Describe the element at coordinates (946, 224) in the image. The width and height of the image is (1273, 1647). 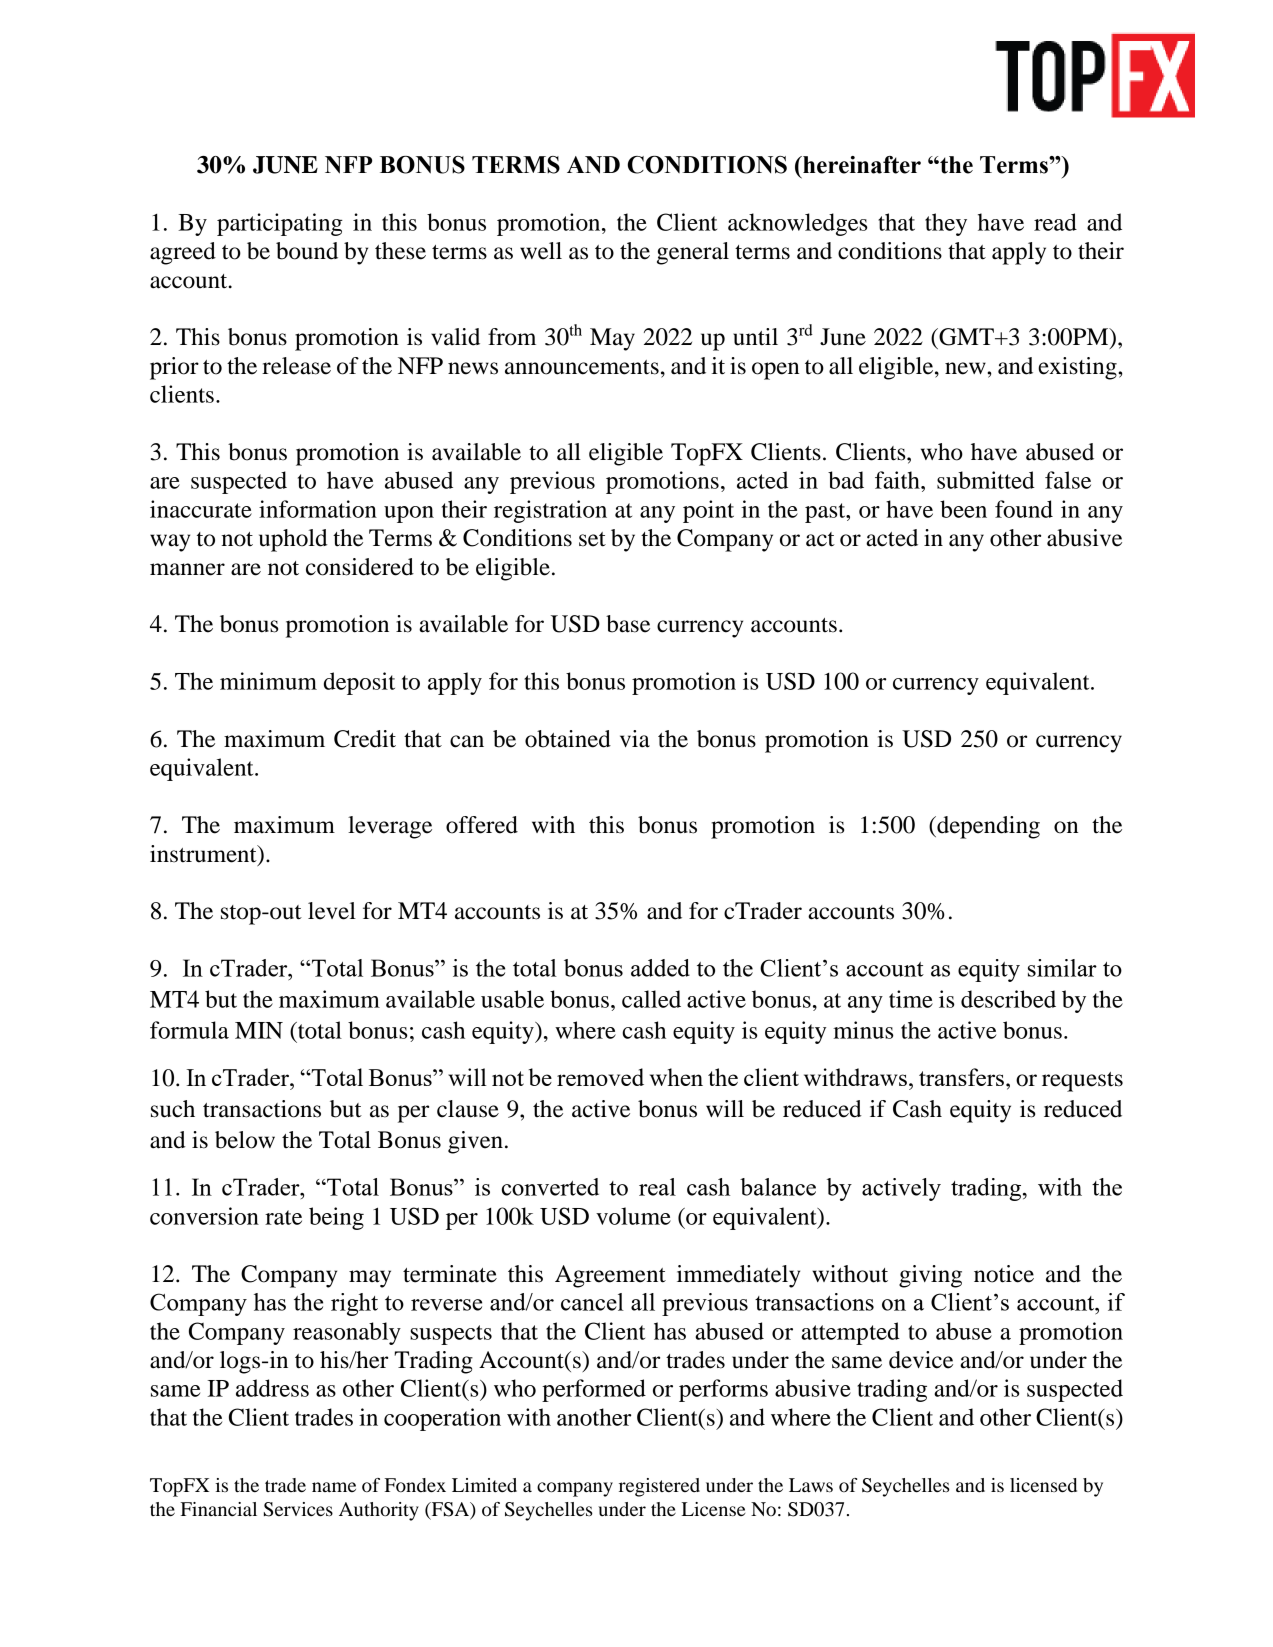
I see `they` at that location.
